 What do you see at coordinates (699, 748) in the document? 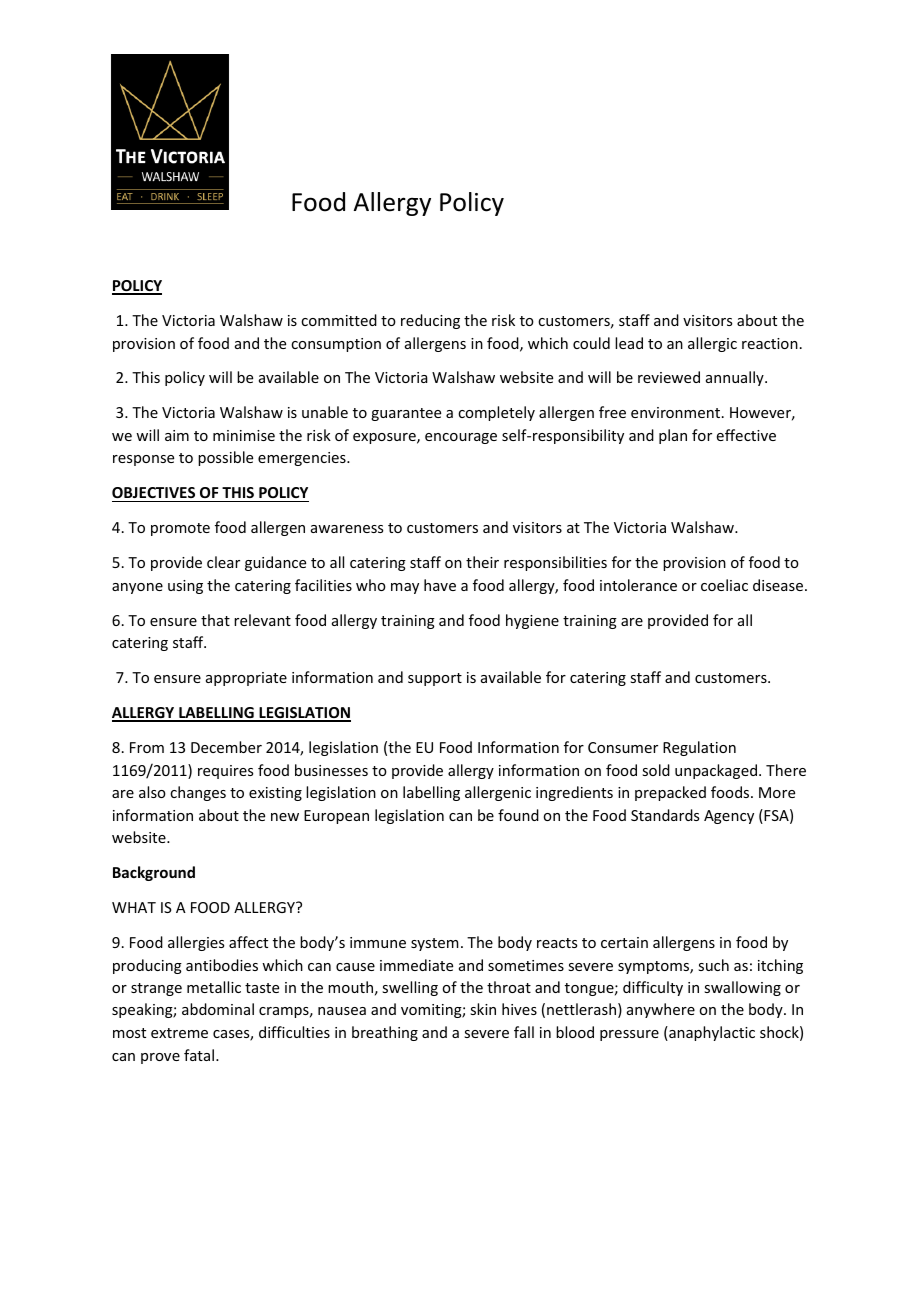
I see `Regulation` at bounding box center [699, 748].
